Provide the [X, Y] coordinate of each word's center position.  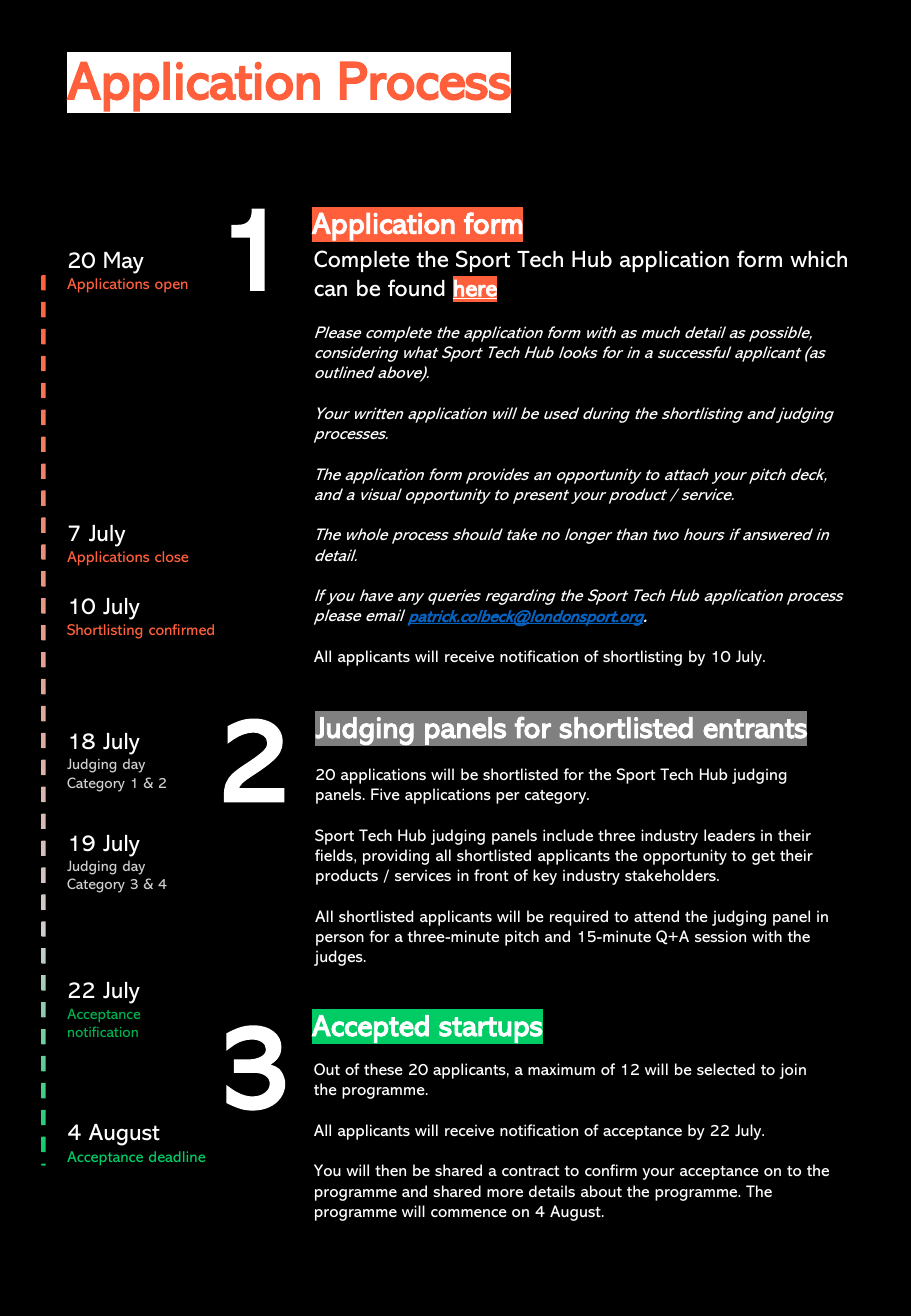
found [416, 288]
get [763, 858]
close [171, 556]
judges [339, 958]
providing [396, 857]
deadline [177, 1156]
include [568, 835]
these [383, 1069]
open [171, 286]
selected [726, 1069]
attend [656, 916]
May [124, 263]
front [491, 875]
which [818, 259]
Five [385, 794]
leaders [729, 835]
